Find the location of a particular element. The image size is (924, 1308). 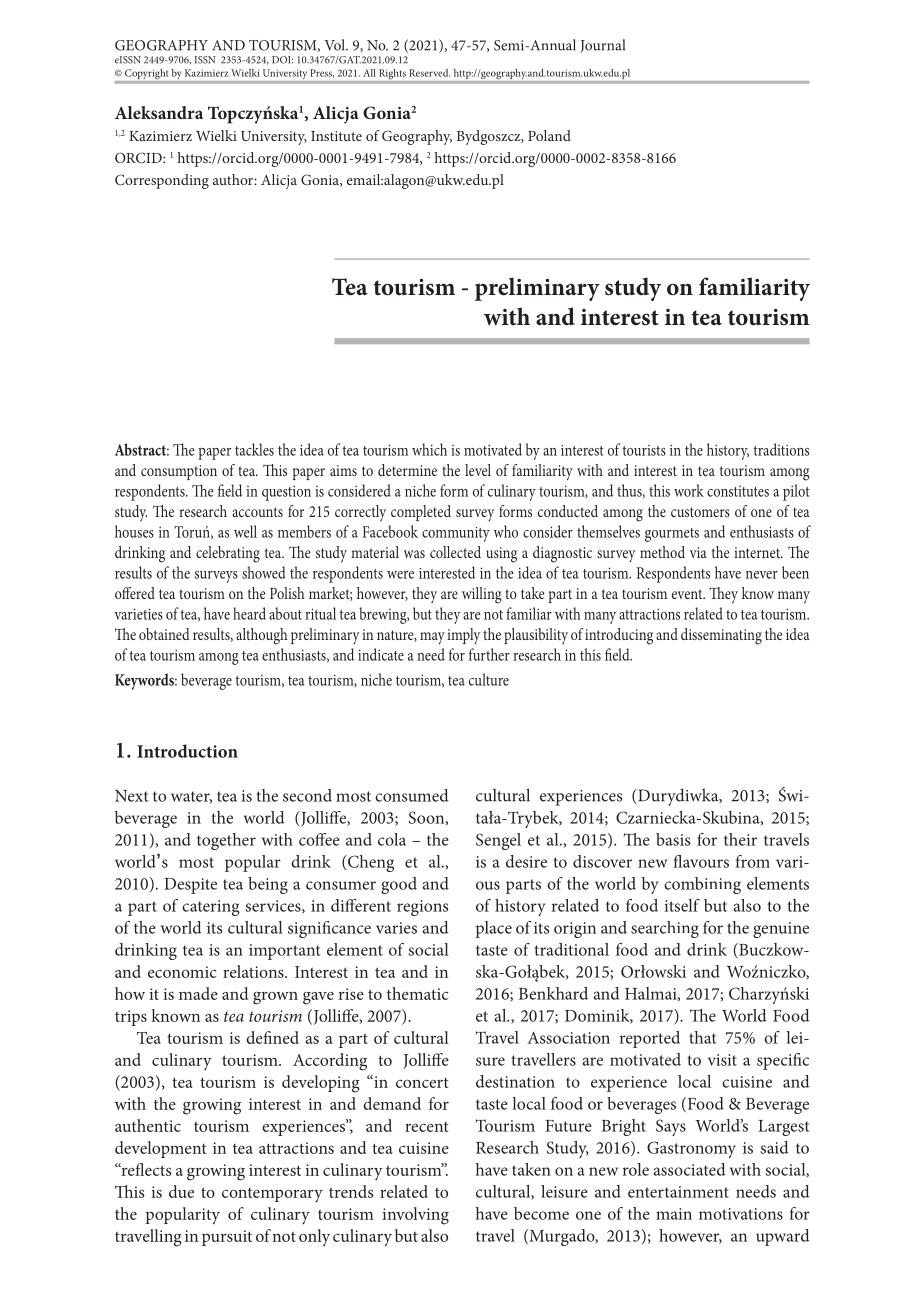

due is located at coordinates (181, 1191).
